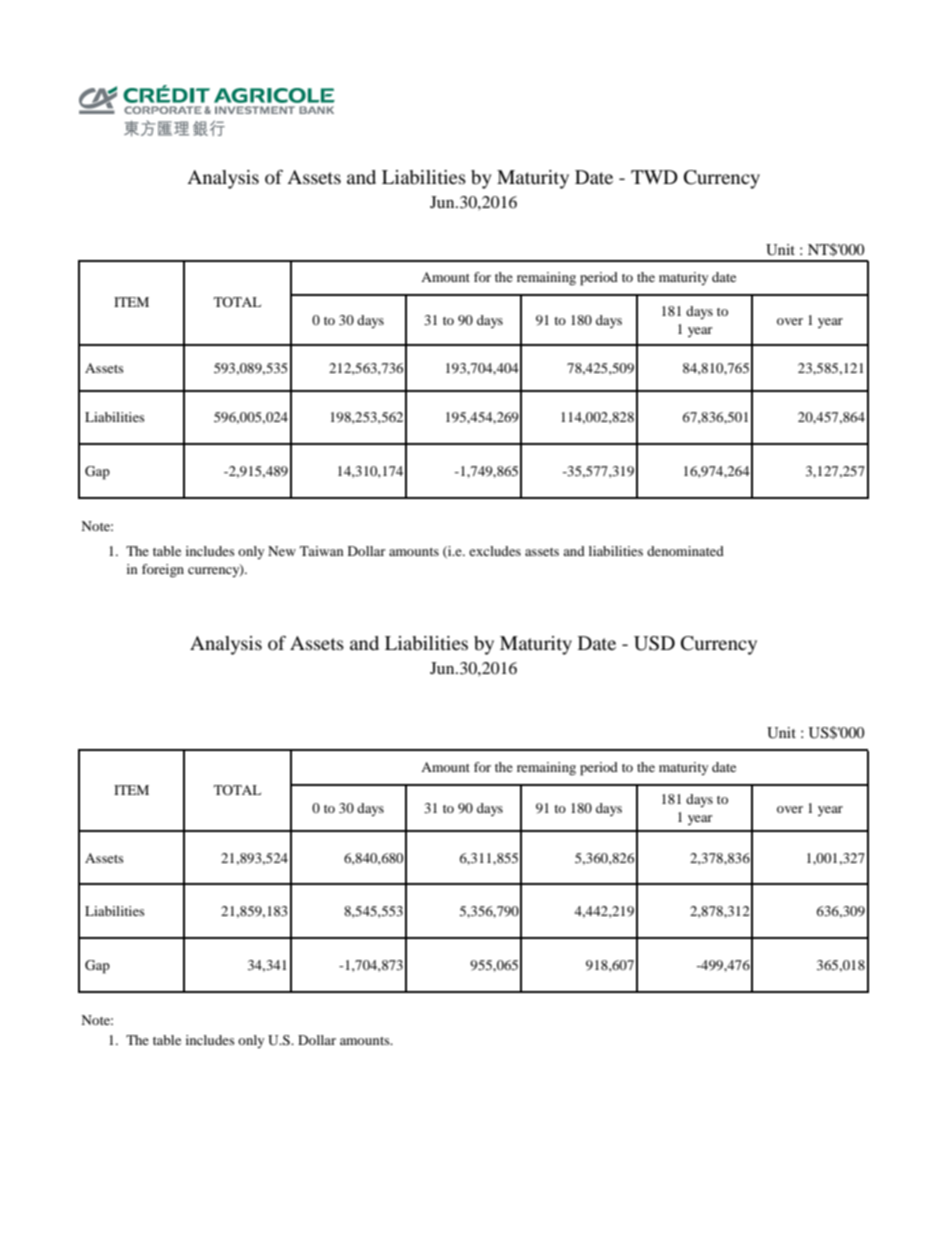  Describe the element at coordinates (282, 551) in the screenshot. I see `New` at that location.
